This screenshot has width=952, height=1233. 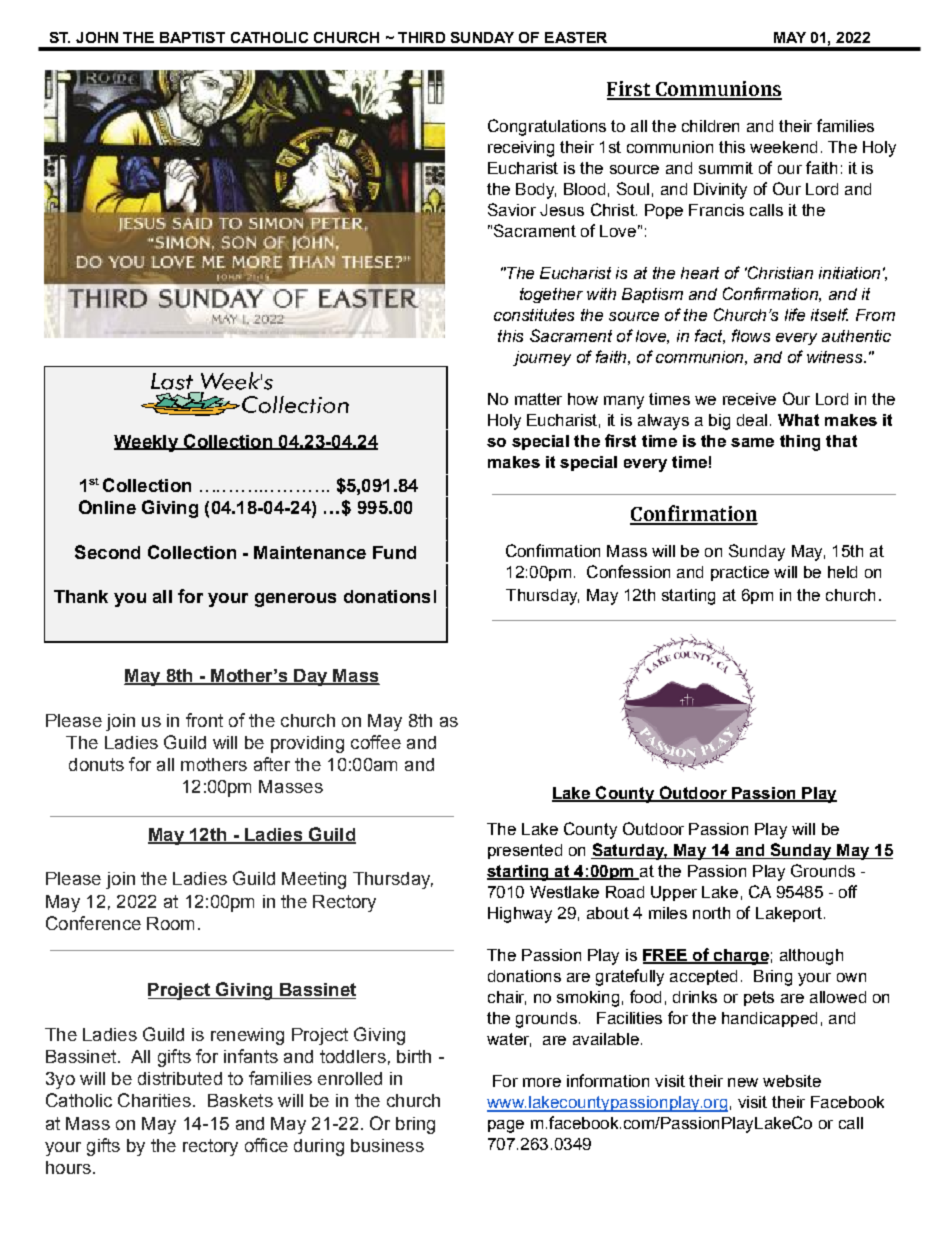 I want to click on matter, so click(x=538, y=399).
